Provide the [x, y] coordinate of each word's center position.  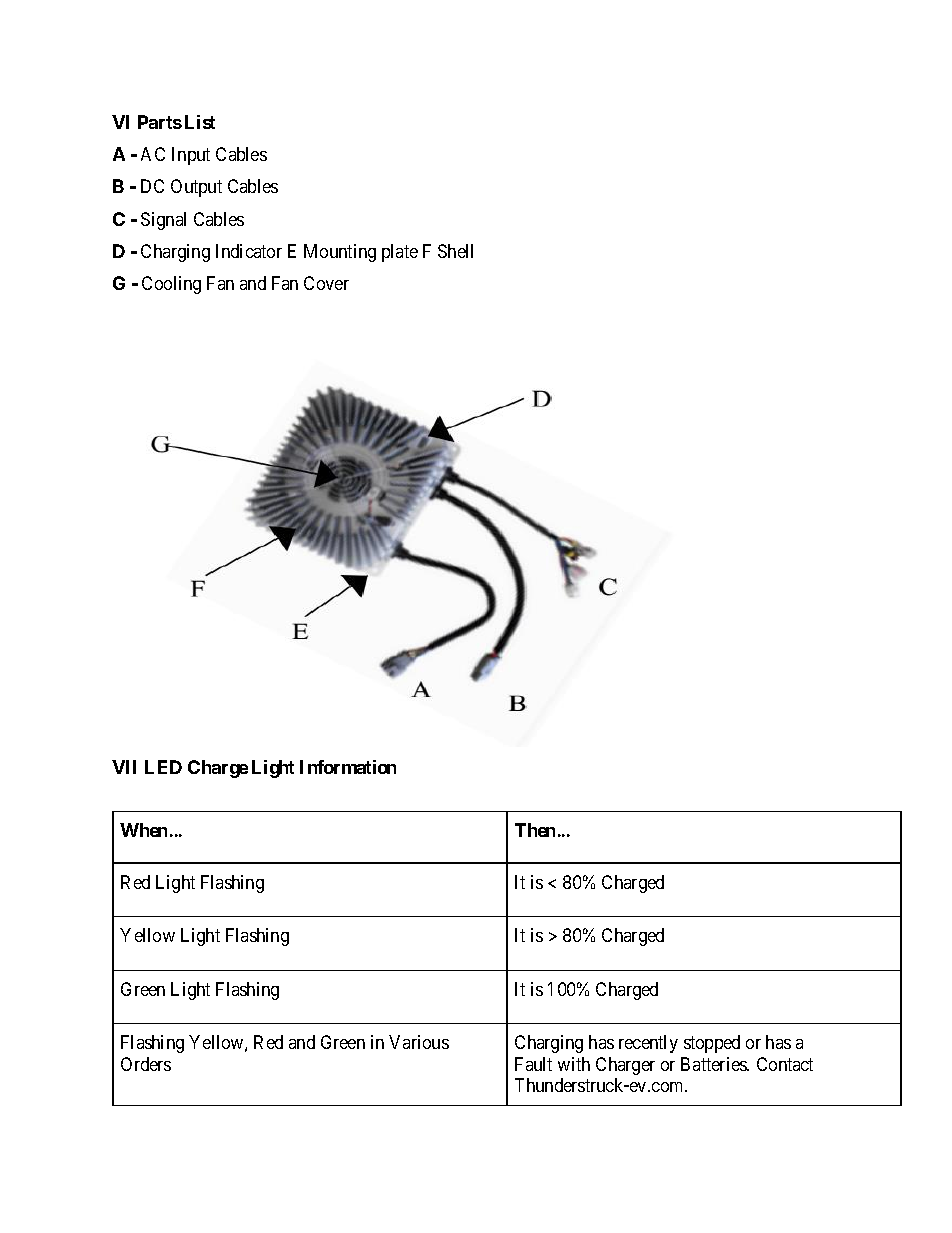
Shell [455, 251]
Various [419, 1042]
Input [191, 156]
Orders [146, 1064]
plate [400, 253]
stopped [712, 1044]
